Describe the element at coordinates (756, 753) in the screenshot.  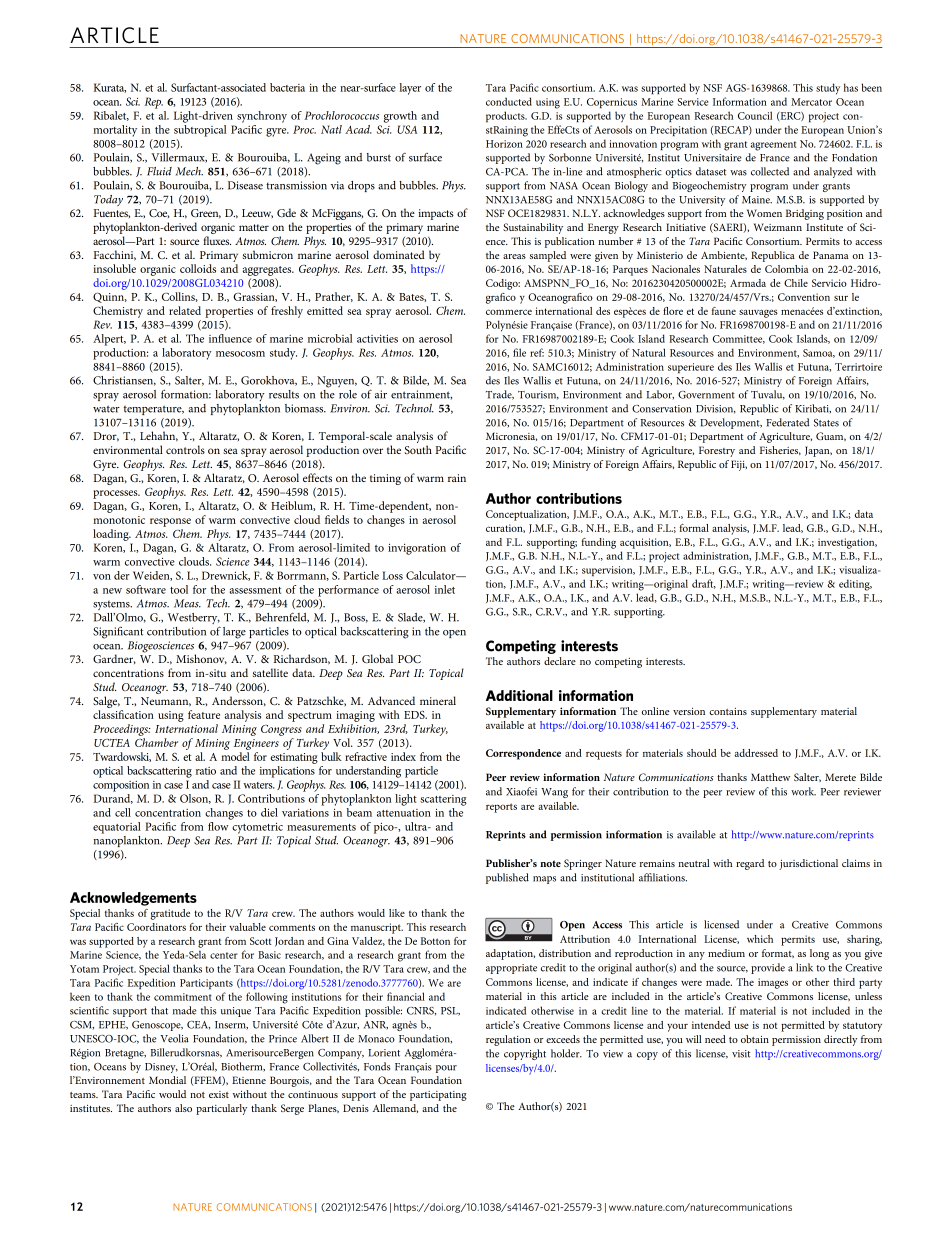
I see `addressed` at that location.
